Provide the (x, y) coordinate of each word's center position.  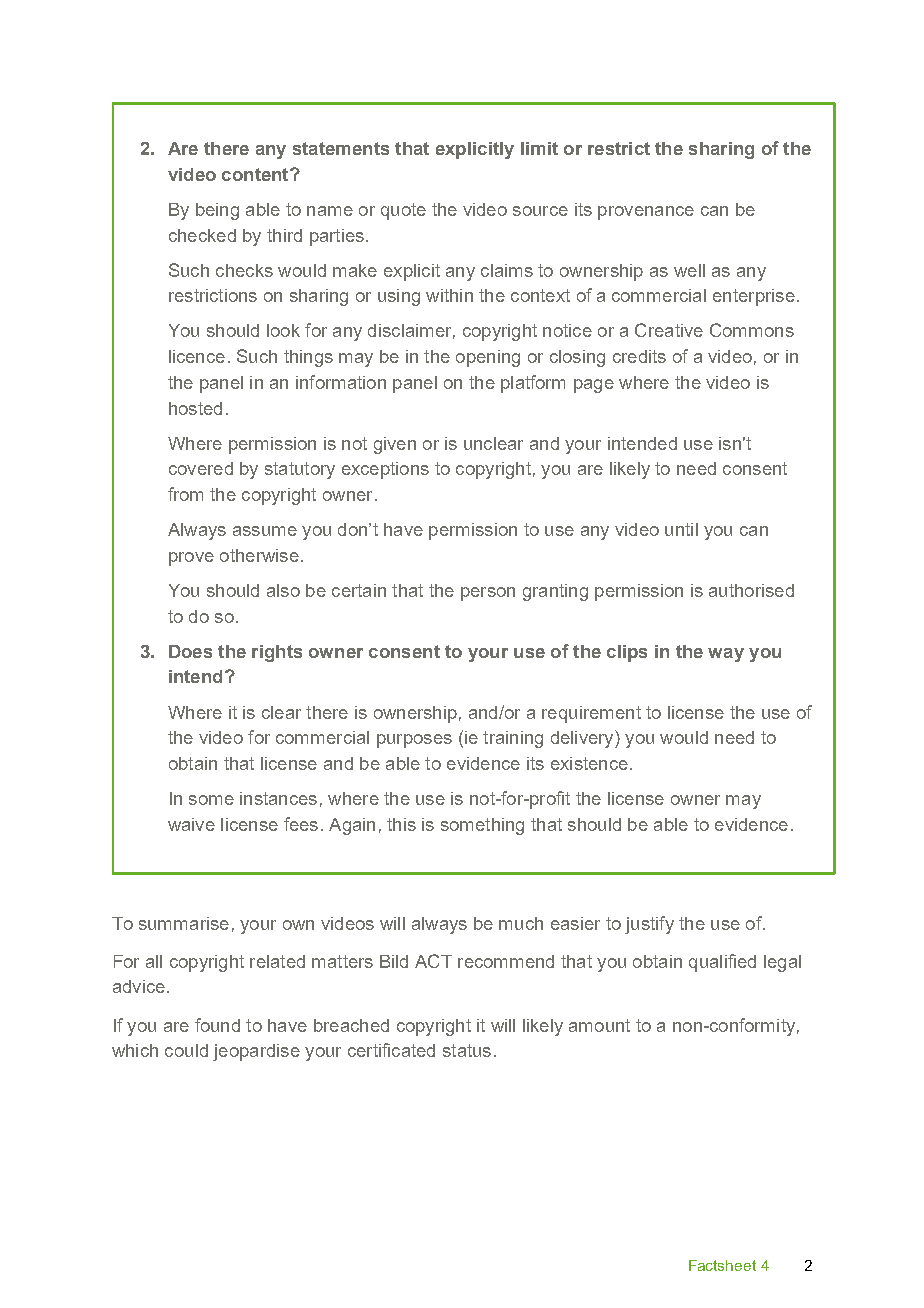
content (256, 174)
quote (403, 211)
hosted (195, 408)
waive (191, 824)
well (689, 270)
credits (639, 356)
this (401, 824)
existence (589, 763)
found (217, 1025)
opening (488, 358)
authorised (751, 590)
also (283, 590)
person (488, 594)
